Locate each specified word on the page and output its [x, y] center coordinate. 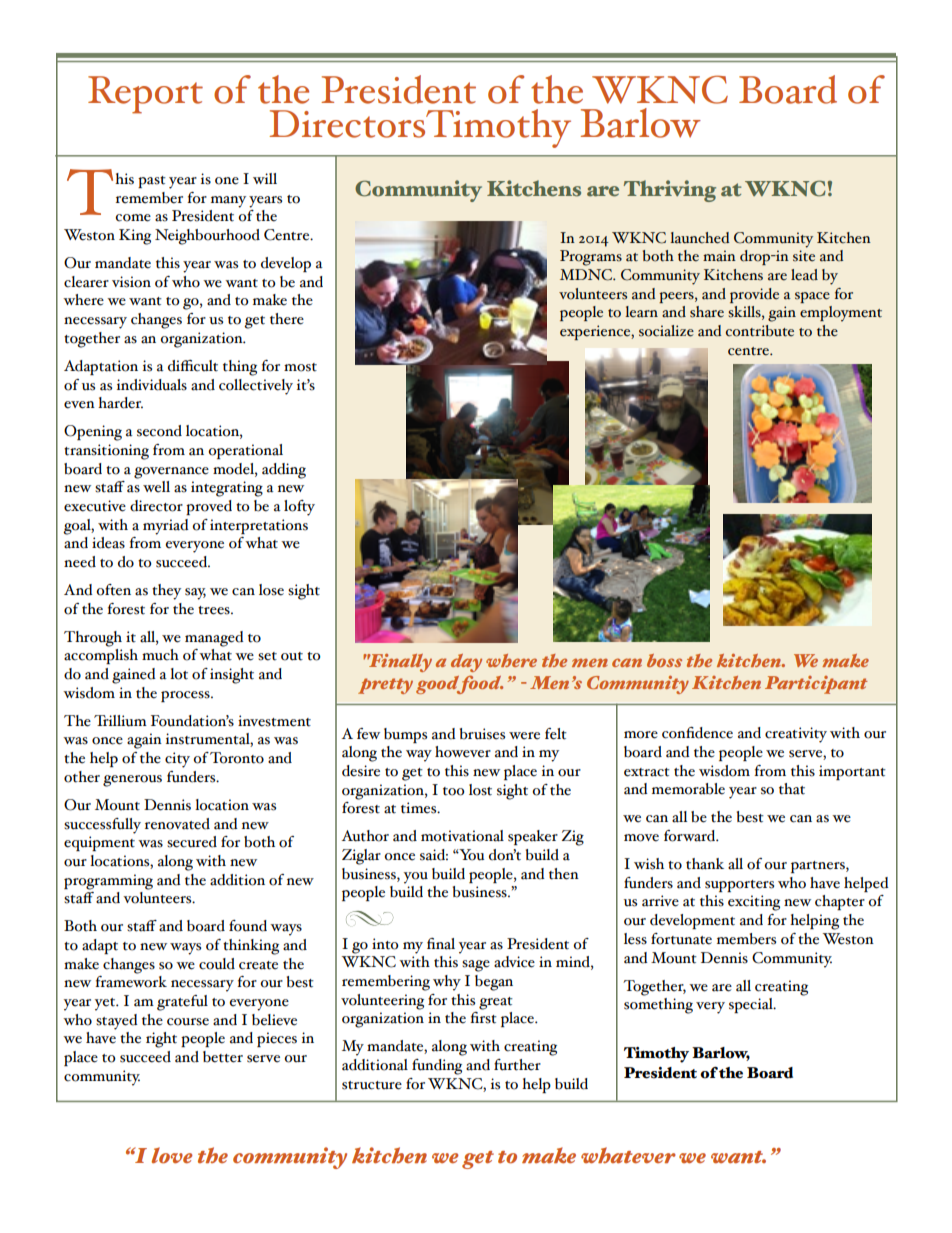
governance [171, 473]
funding [437, 1067]
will [265, 178]
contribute [760, 331]
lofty [299, 508]
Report [145, 95]
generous [132, 781]
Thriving [670, 191]
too [454, 791]
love [172, 1155]
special [752, 1005]
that [792, 789]
